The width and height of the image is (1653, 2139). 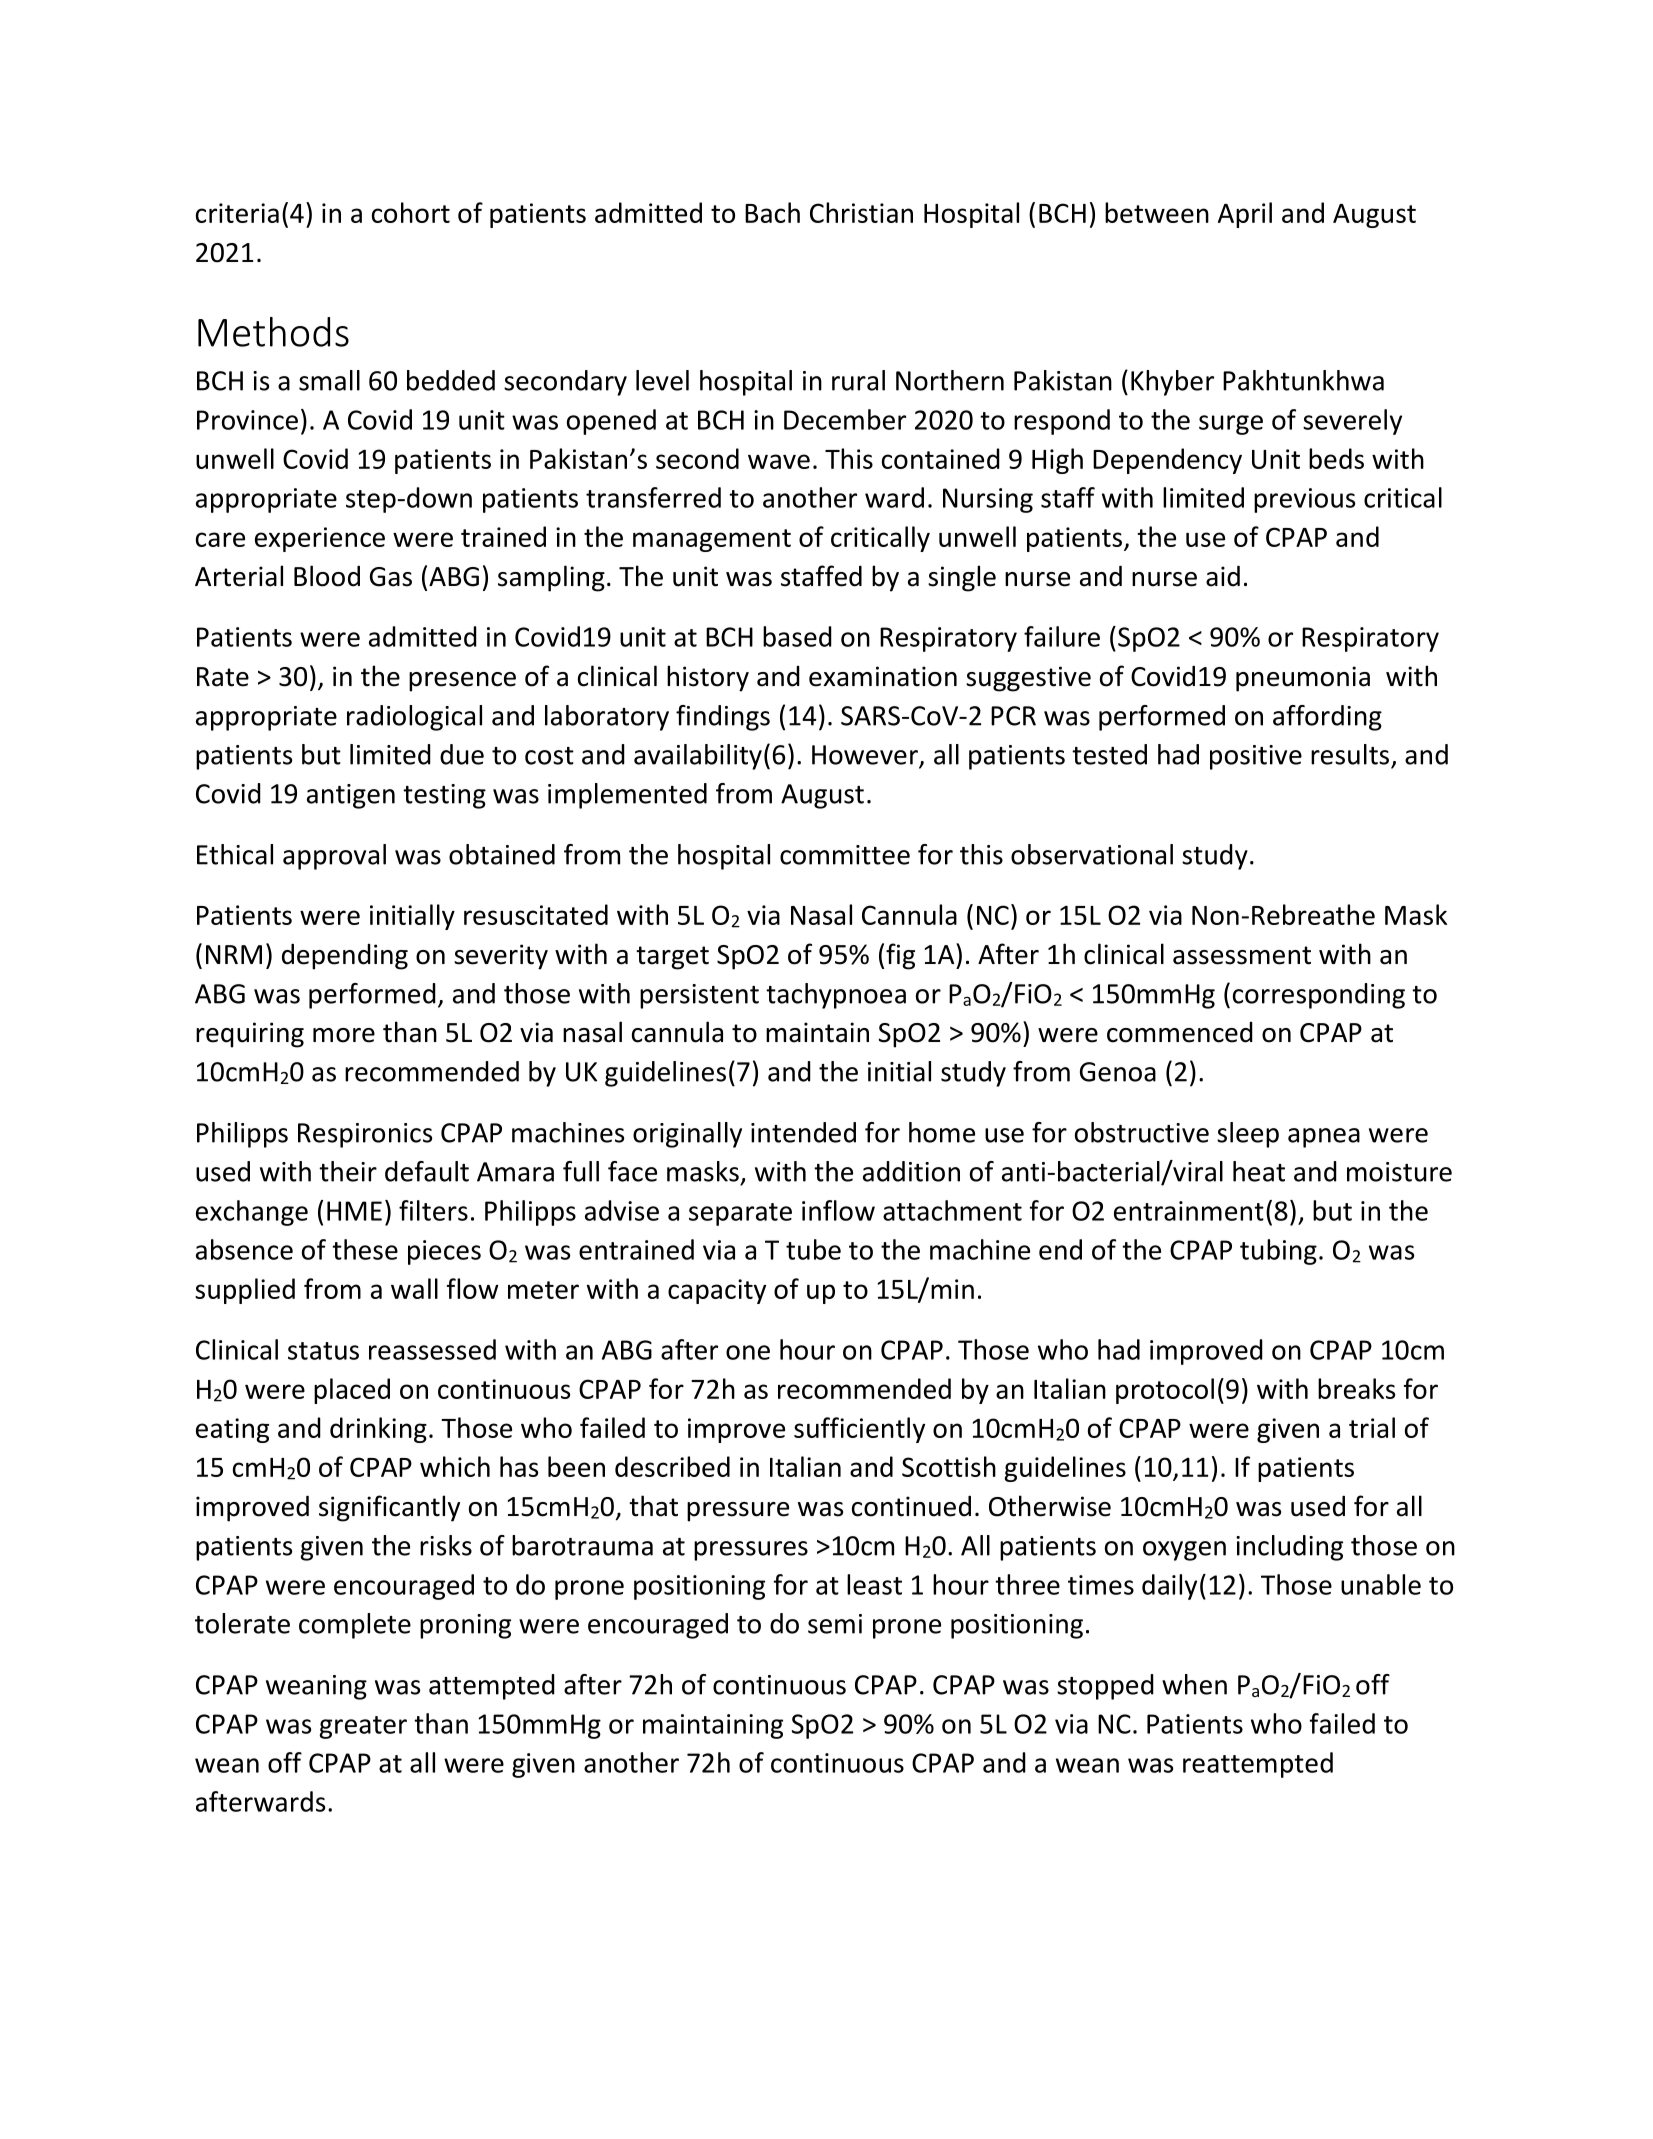 I want to click on greater, so click(x=363, y=1727).
